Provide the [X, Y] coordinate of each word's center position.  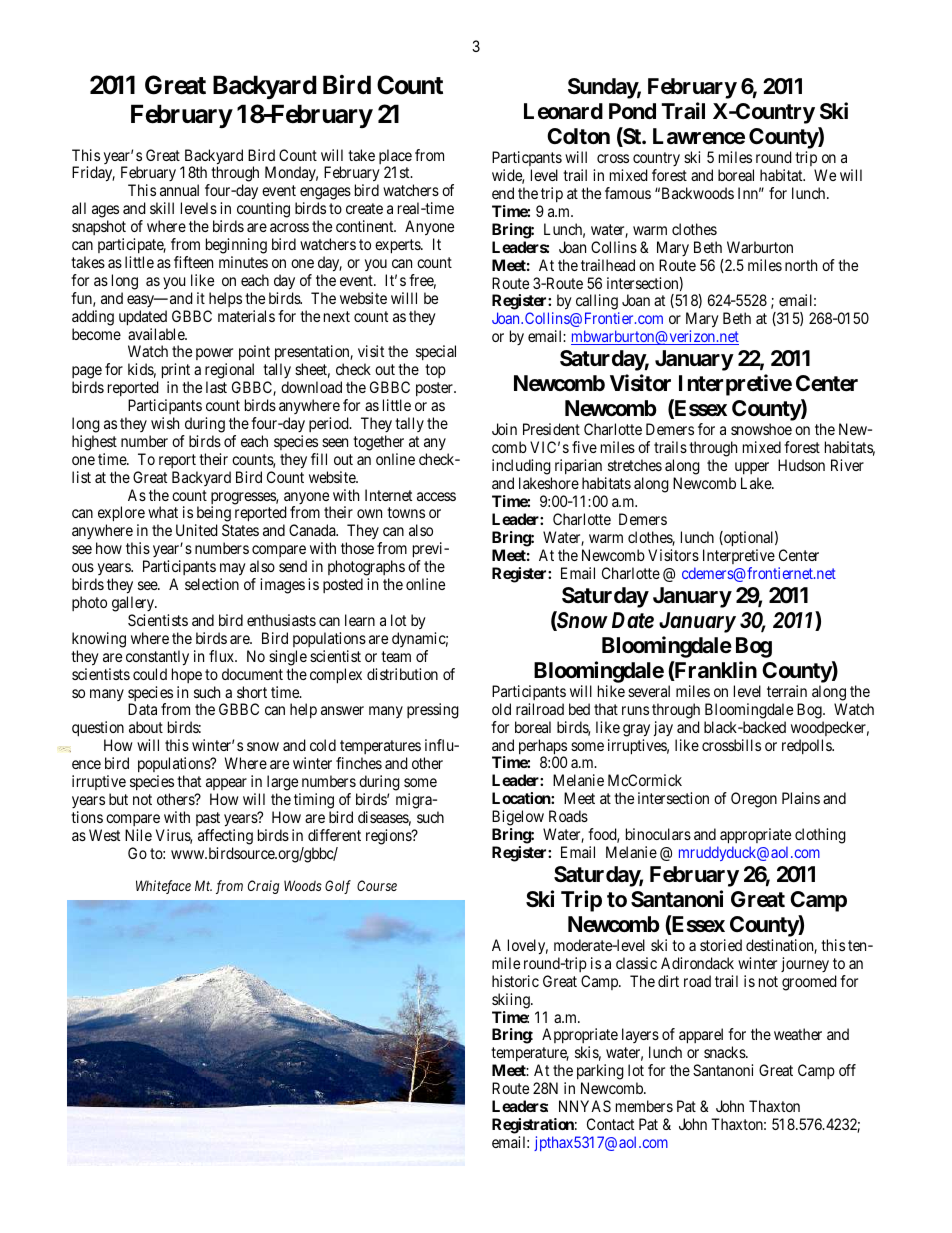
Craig [263, 887]
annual [179, 190]
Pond [632, 111]
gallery [134, 605]
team [396, 656]
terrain [787, 691]
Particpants [527, 160]
